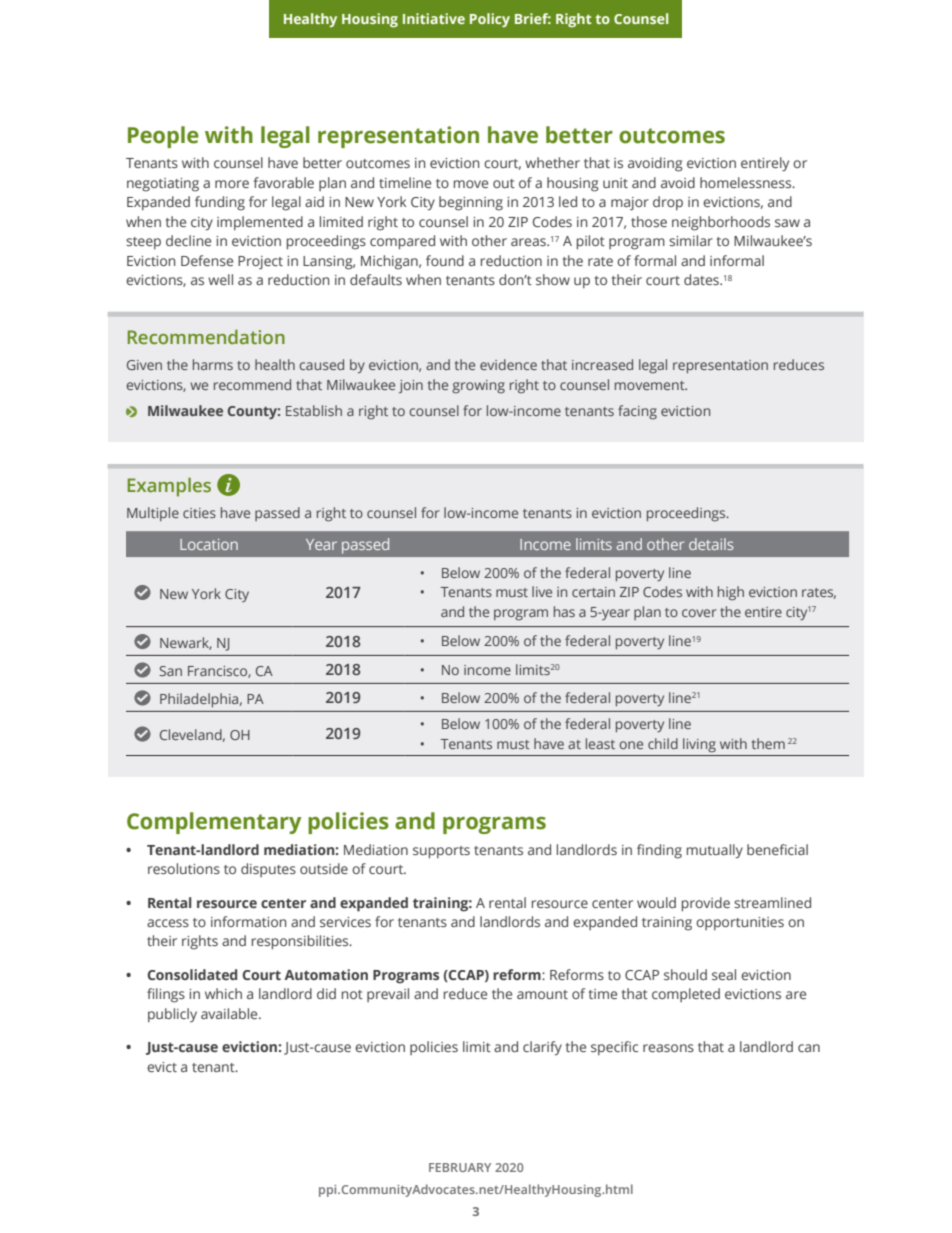 This screenshot has height=1233, width=952. I want to click on living, so click(699, 745).
